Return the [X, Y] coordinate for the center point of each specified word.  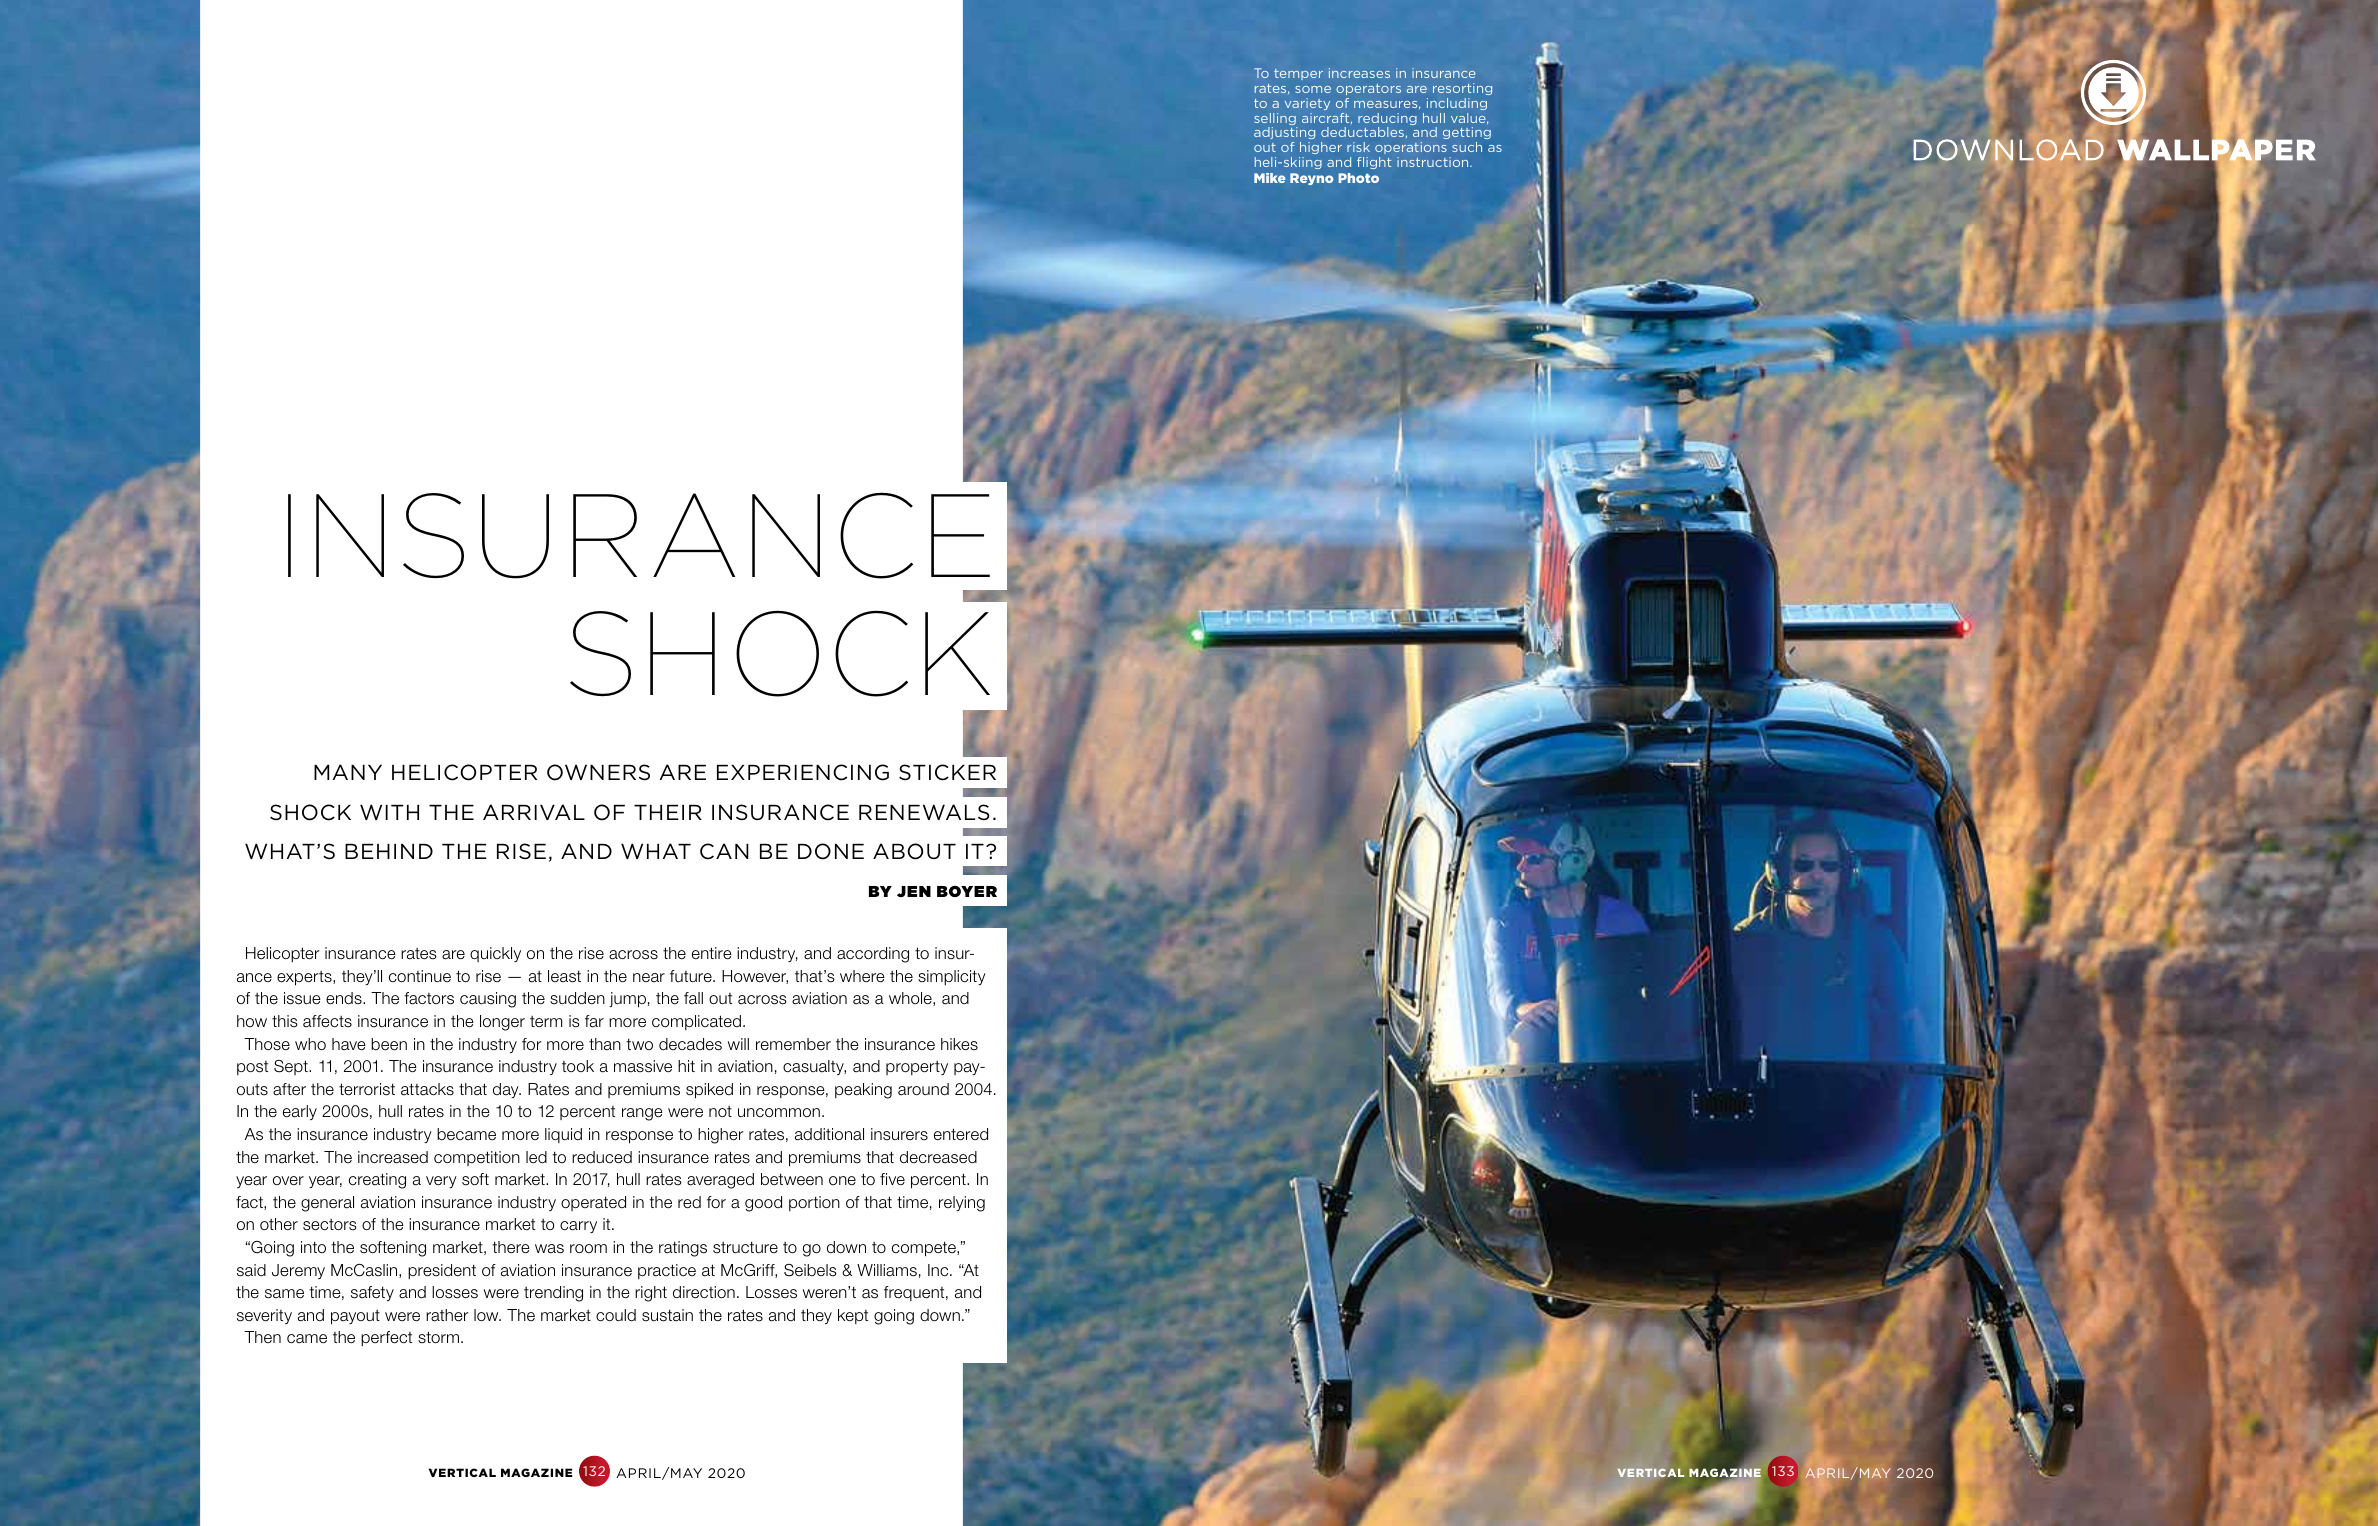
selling [1276, 120]
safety [372, 1293]
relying [962, 1204]
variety [1307, 104]
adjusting [1284, 135]
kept [853, 1316]
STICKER [947, 772]
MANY [348, 772]
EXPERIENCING [803, 772]
